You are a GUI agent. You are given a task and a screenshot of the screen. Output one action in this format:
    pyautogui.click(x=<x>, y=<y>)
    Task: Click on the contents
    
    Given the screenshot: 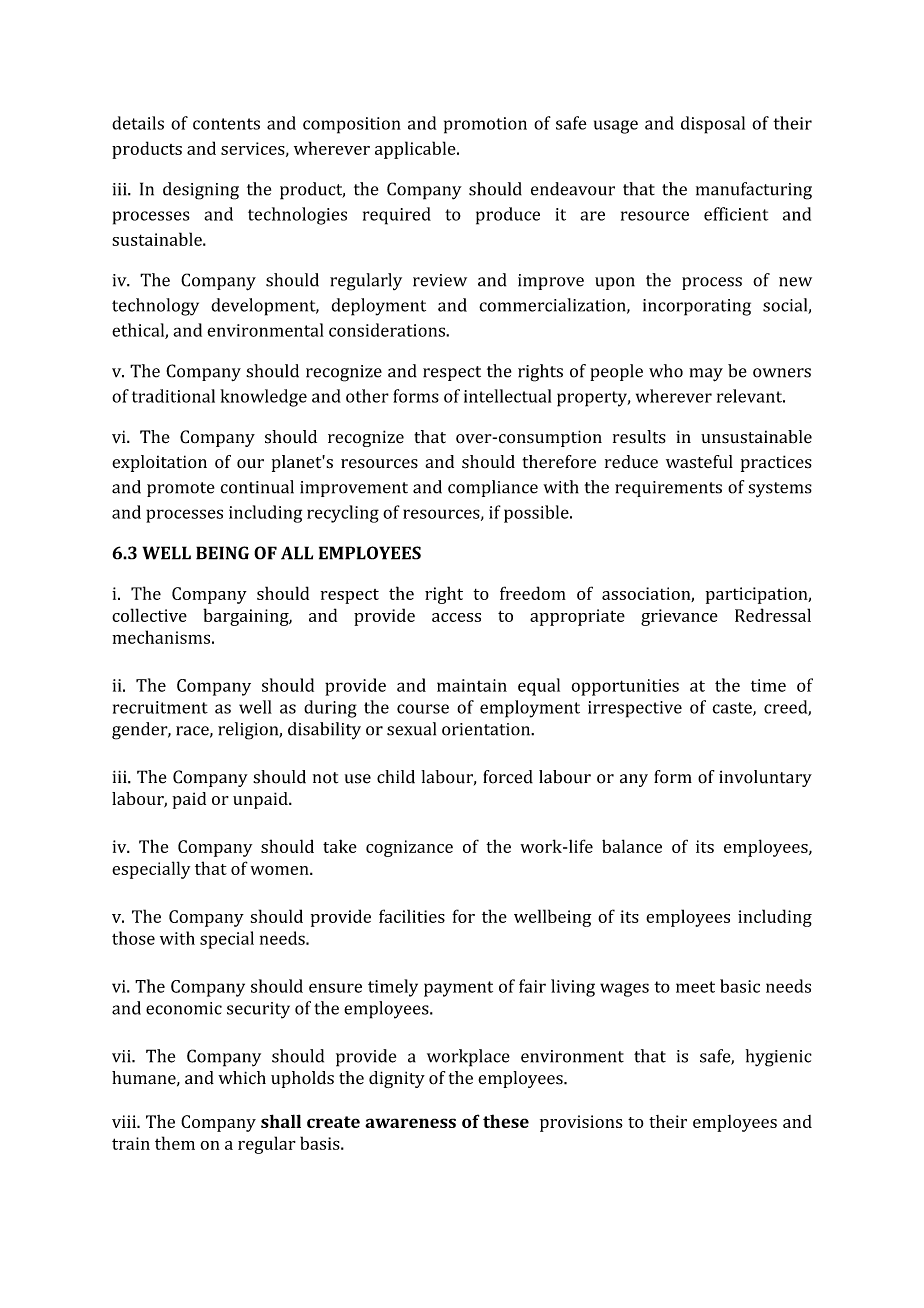 What is the action you would take?
    pyautogui.click(x=226, y=124)
